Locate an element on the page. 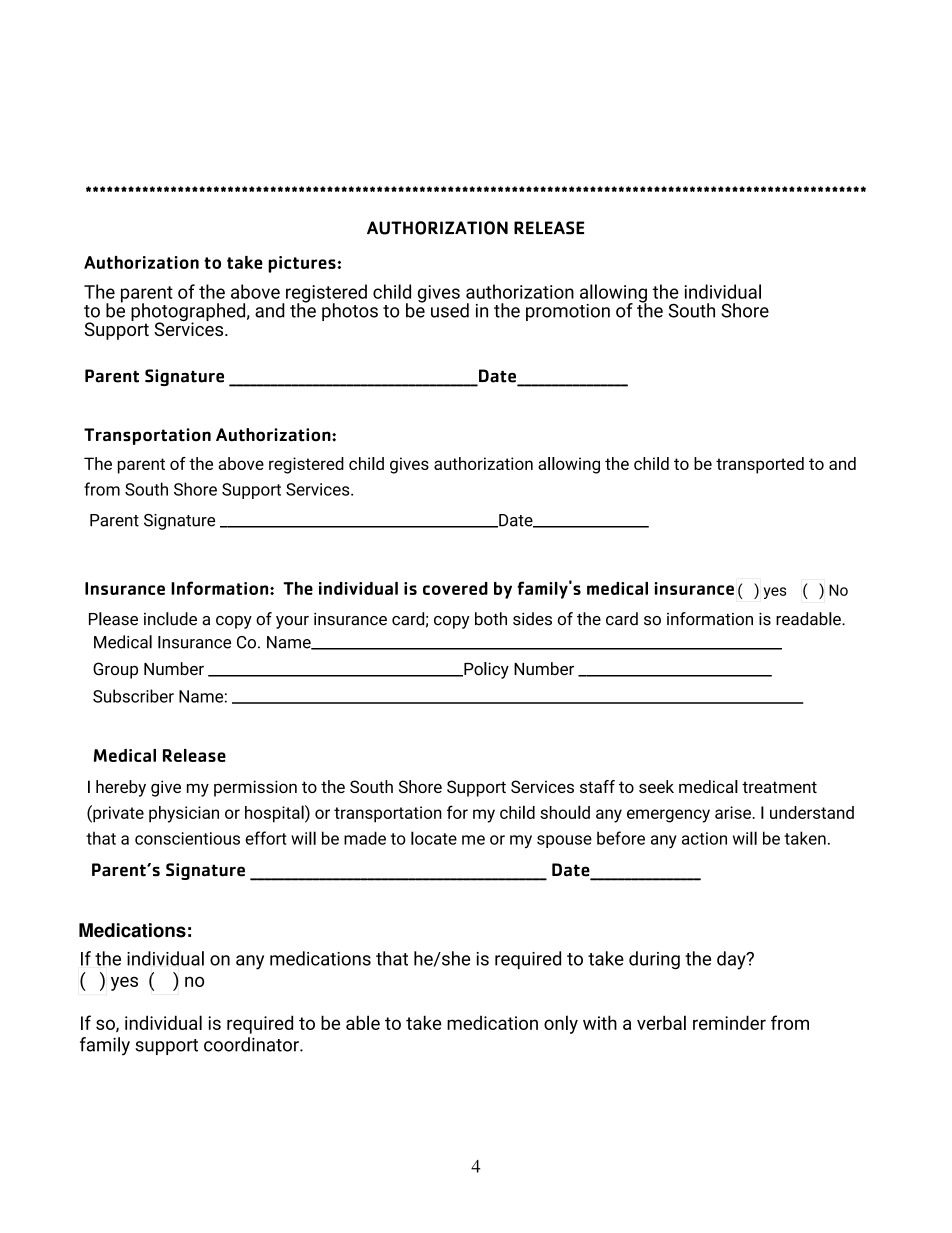 This document has height=1233, width=952. covered is located at coordinates (455, 588).
